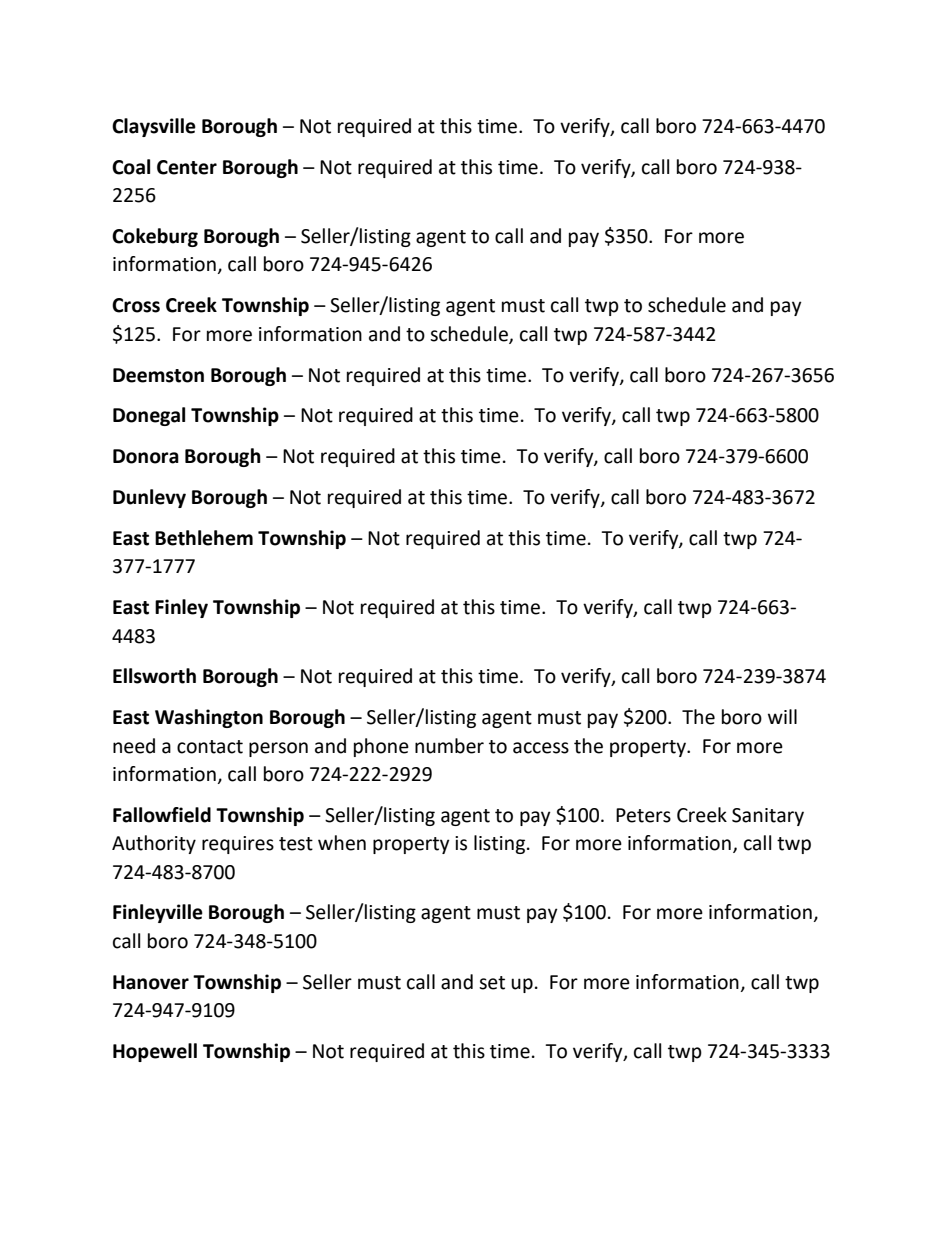 This screenshot has width=952, height=1233. I want to click on Donegal, so click(149, 416).
